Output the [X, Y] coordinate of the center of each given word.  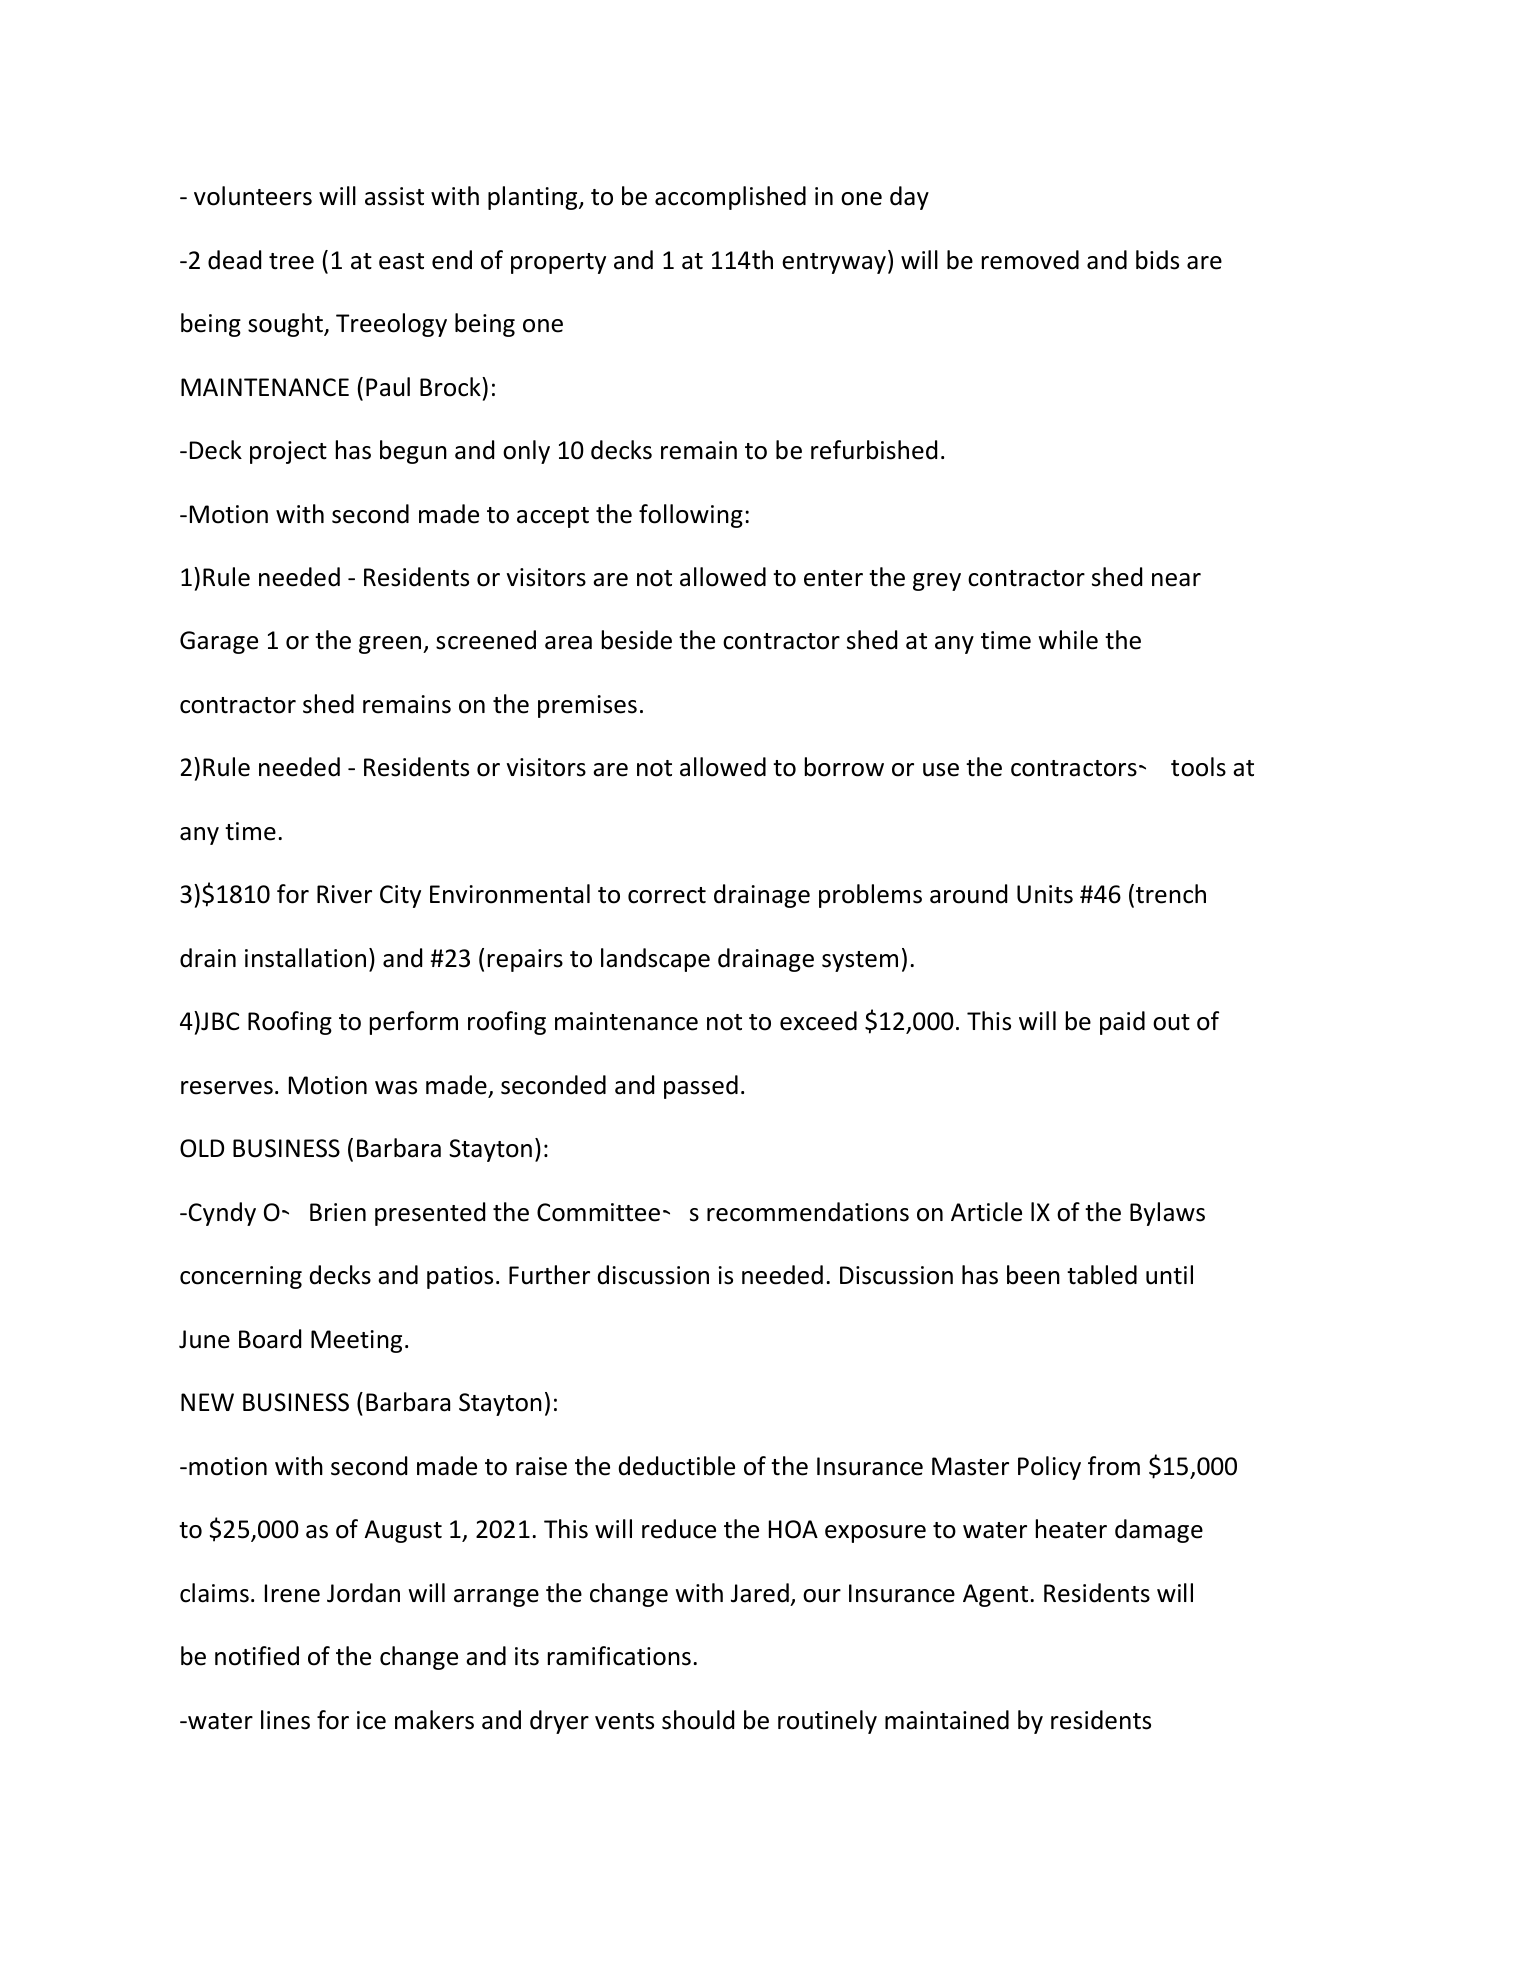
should [698, 1720]
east [401, 261]
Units [1045, 894]
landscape [655, 960]
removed [1030, 260]
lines [285, 1720]
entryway [834, 263]
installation [305, 958]
